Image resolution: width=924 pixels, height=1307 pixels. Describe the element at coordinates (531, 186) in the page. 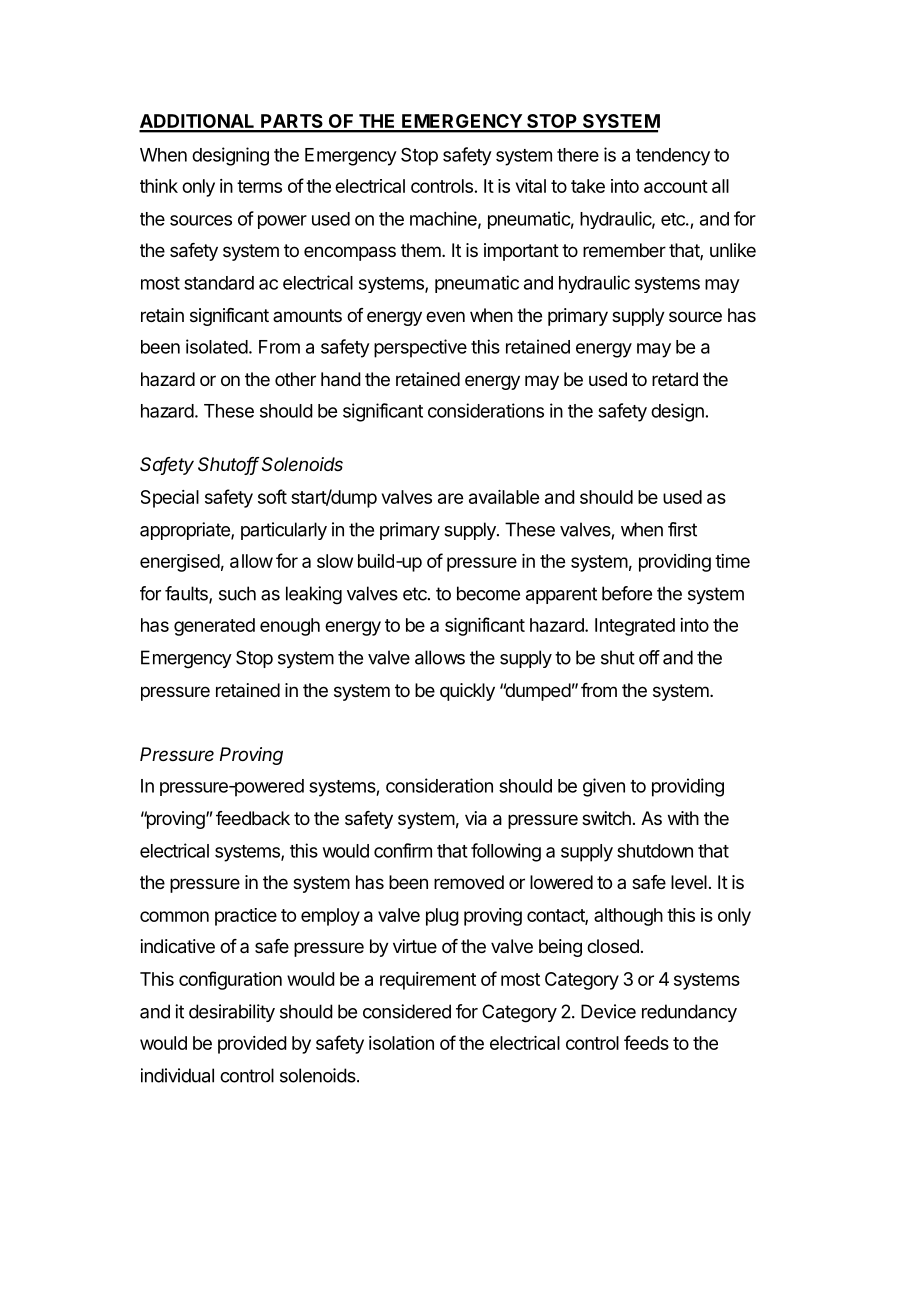

I see `vital` at that location.
